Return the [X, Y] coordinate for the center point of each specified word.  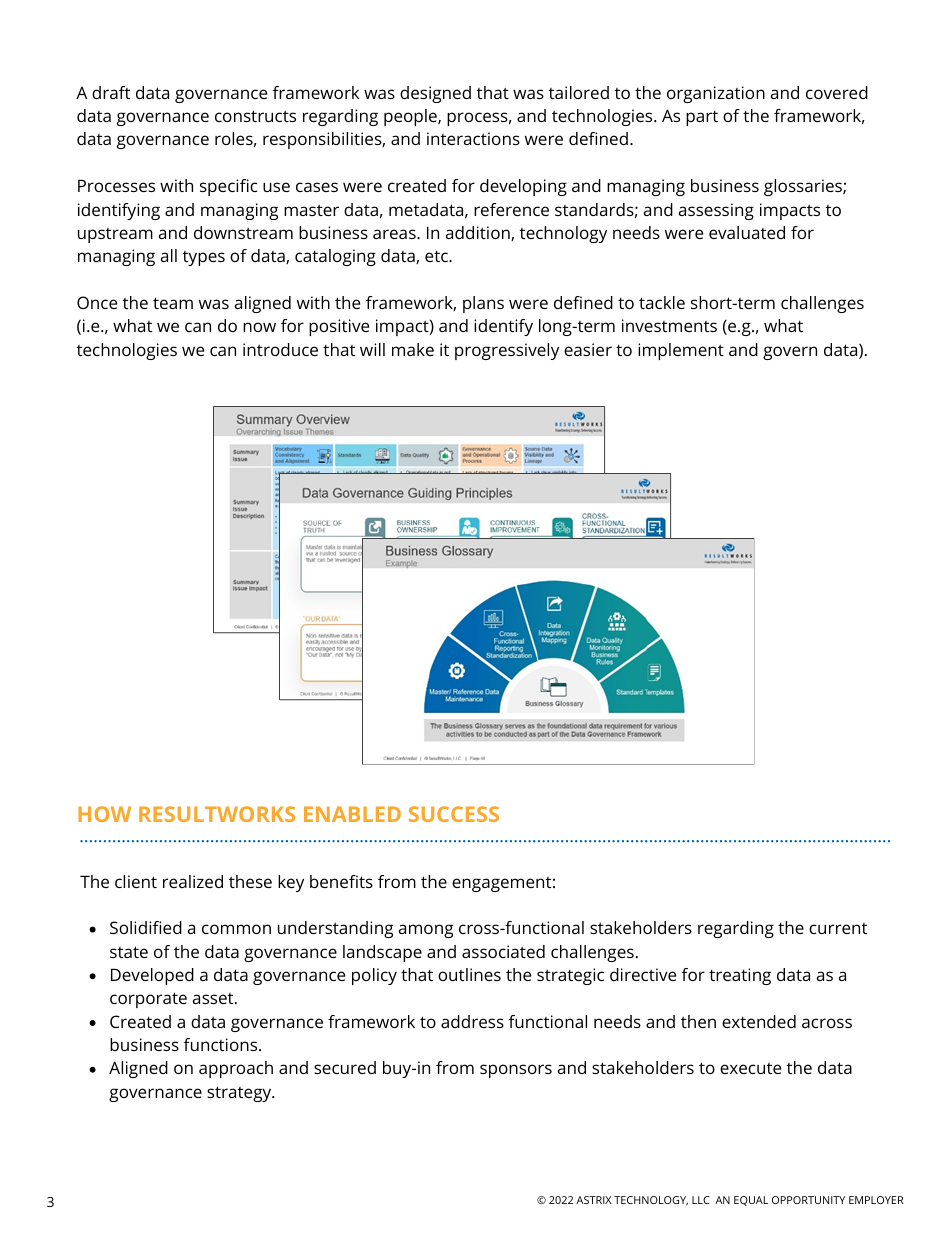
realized [193, 881]
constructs [255, 116]
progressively [507, 351]
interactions [473, 138]
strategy [240, 1094]
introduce [280, 349]
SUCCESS [454, 814]
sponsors [516, 1071]
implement [681, 351]
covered [837, 92]
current [838, 928]
